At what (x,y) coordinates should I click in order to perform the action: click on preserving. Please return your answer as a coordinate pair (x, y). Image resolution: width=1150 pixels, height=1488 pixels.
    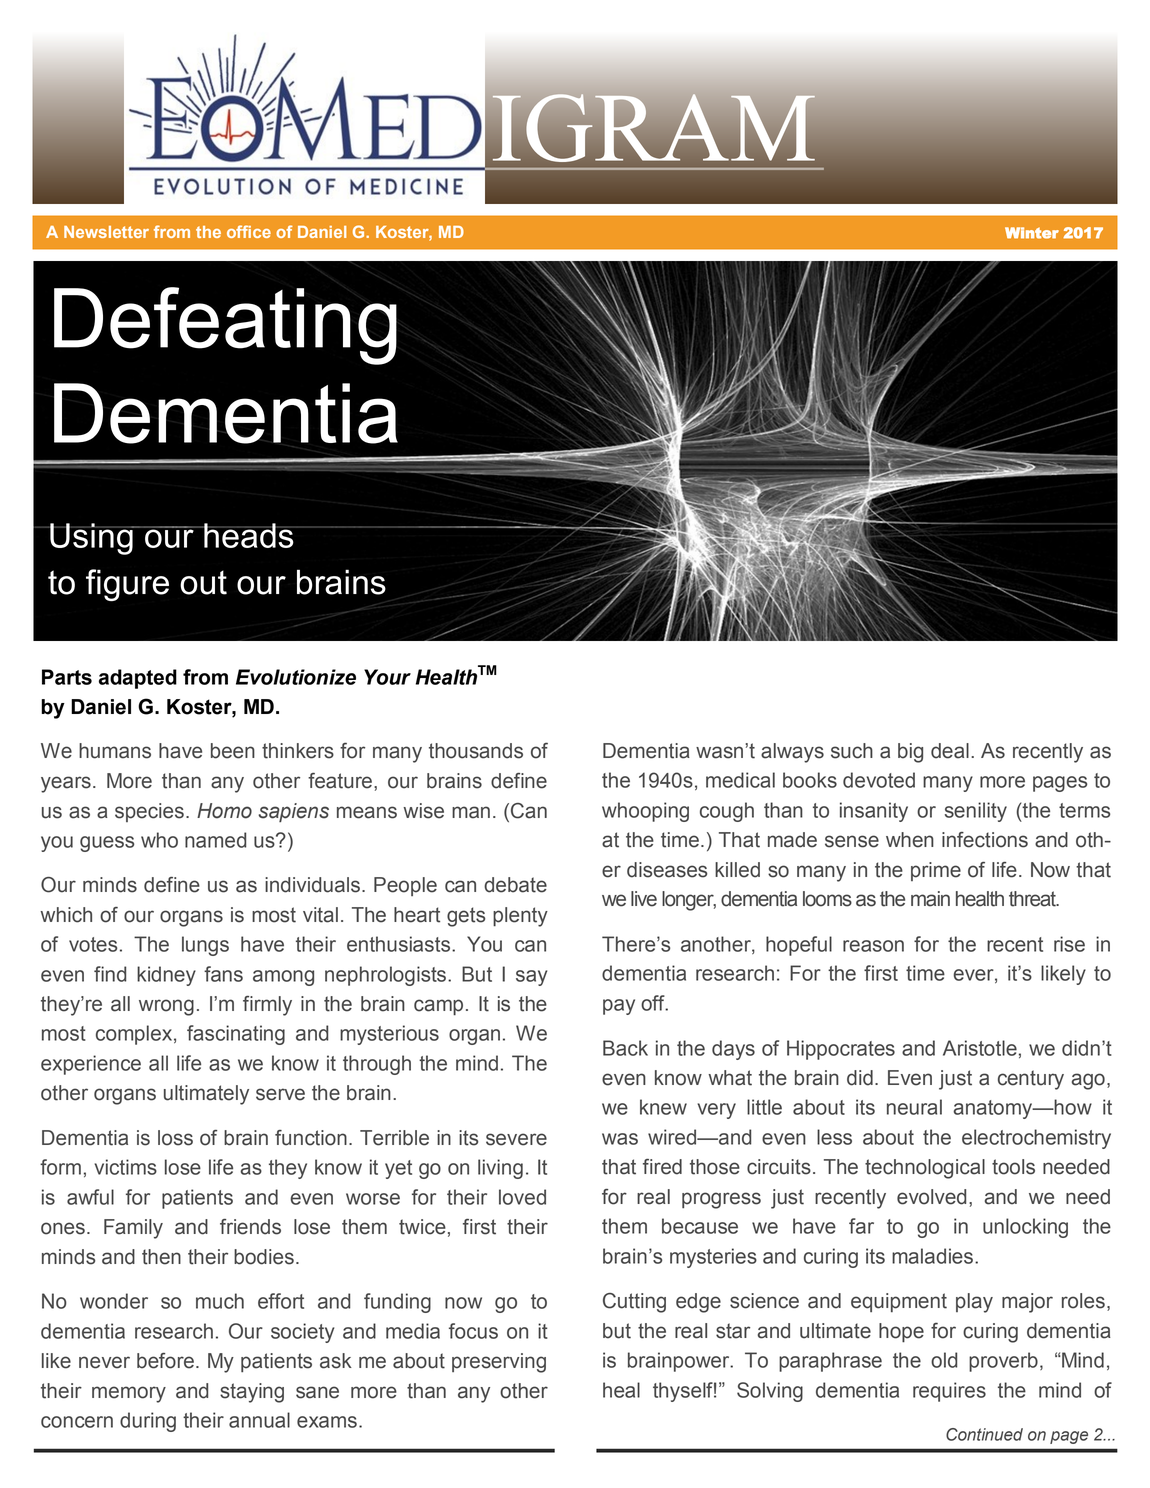
    Looking at the image, I should click on (499, 1363).
